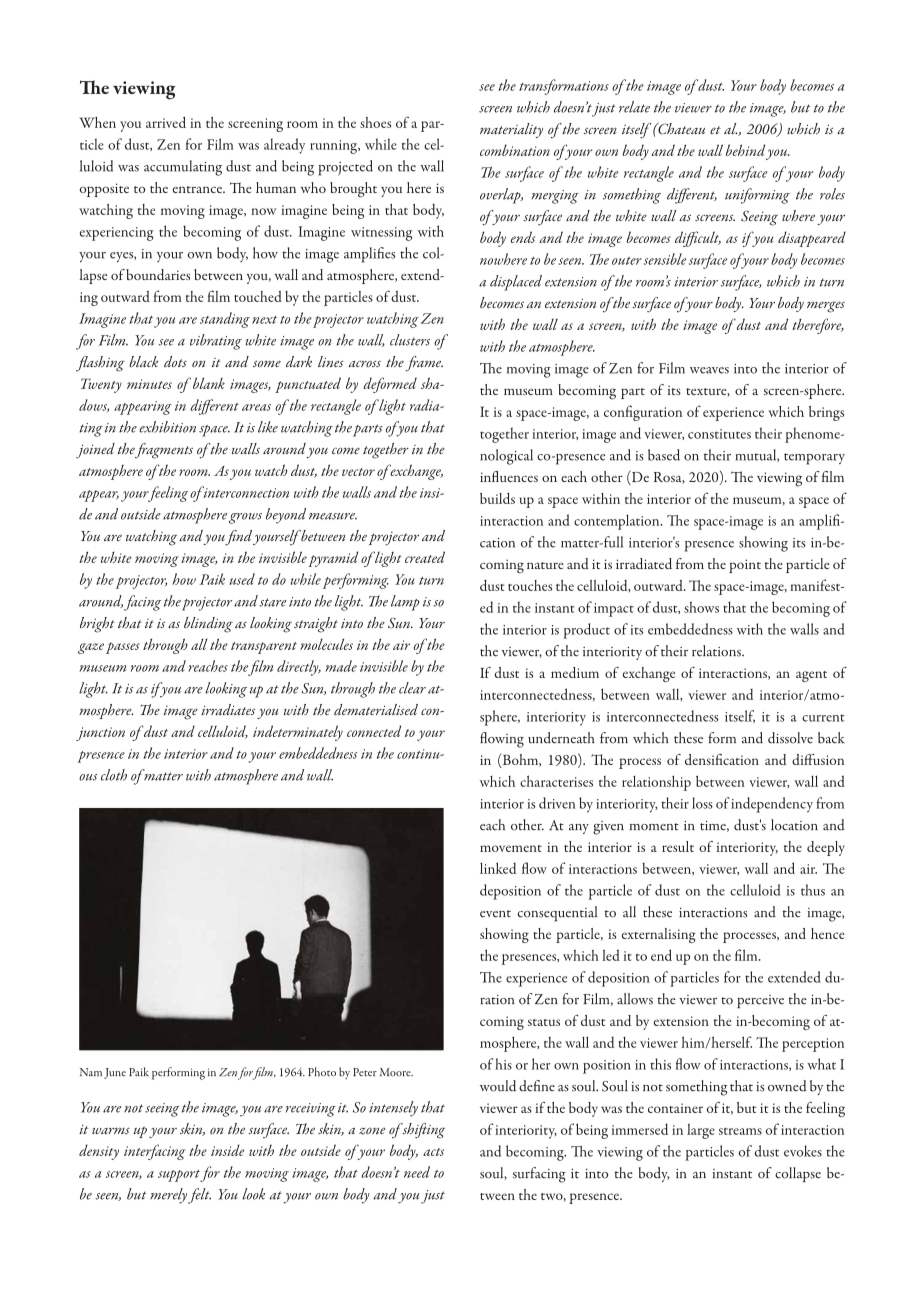 The image size is (924, 1308). I want to click on builds, so click(497, 498).
